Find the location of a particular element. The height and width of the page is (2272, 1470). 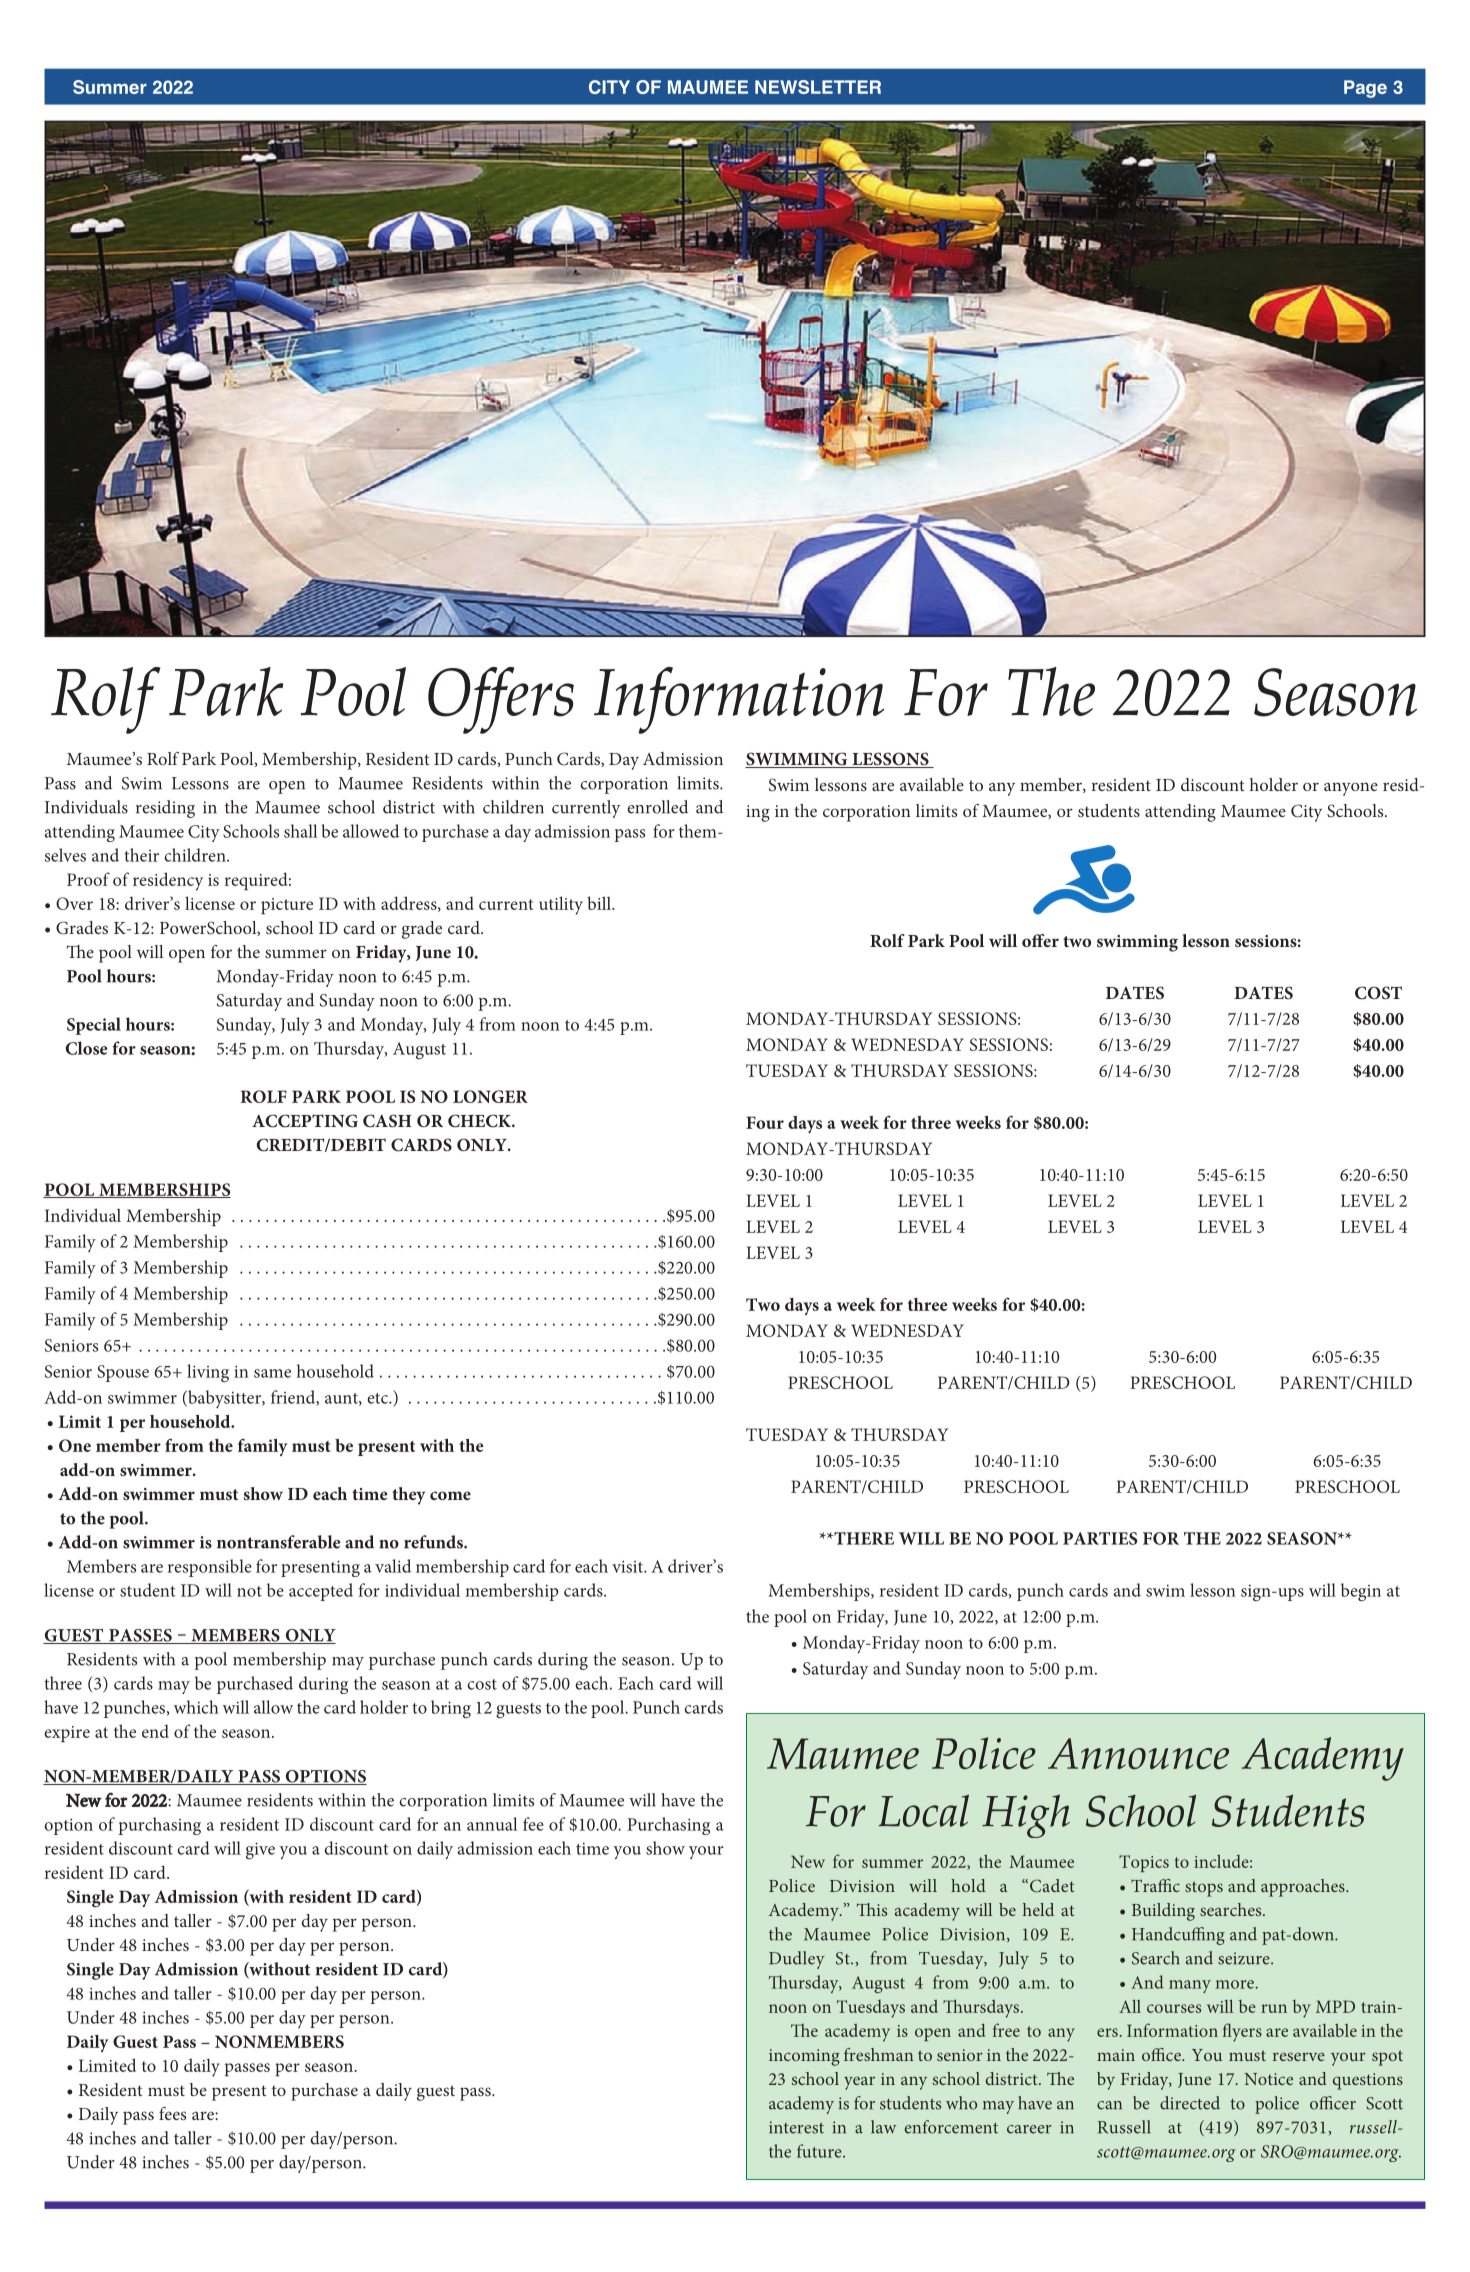

Notice is located at coordinates (1268, 2079).
